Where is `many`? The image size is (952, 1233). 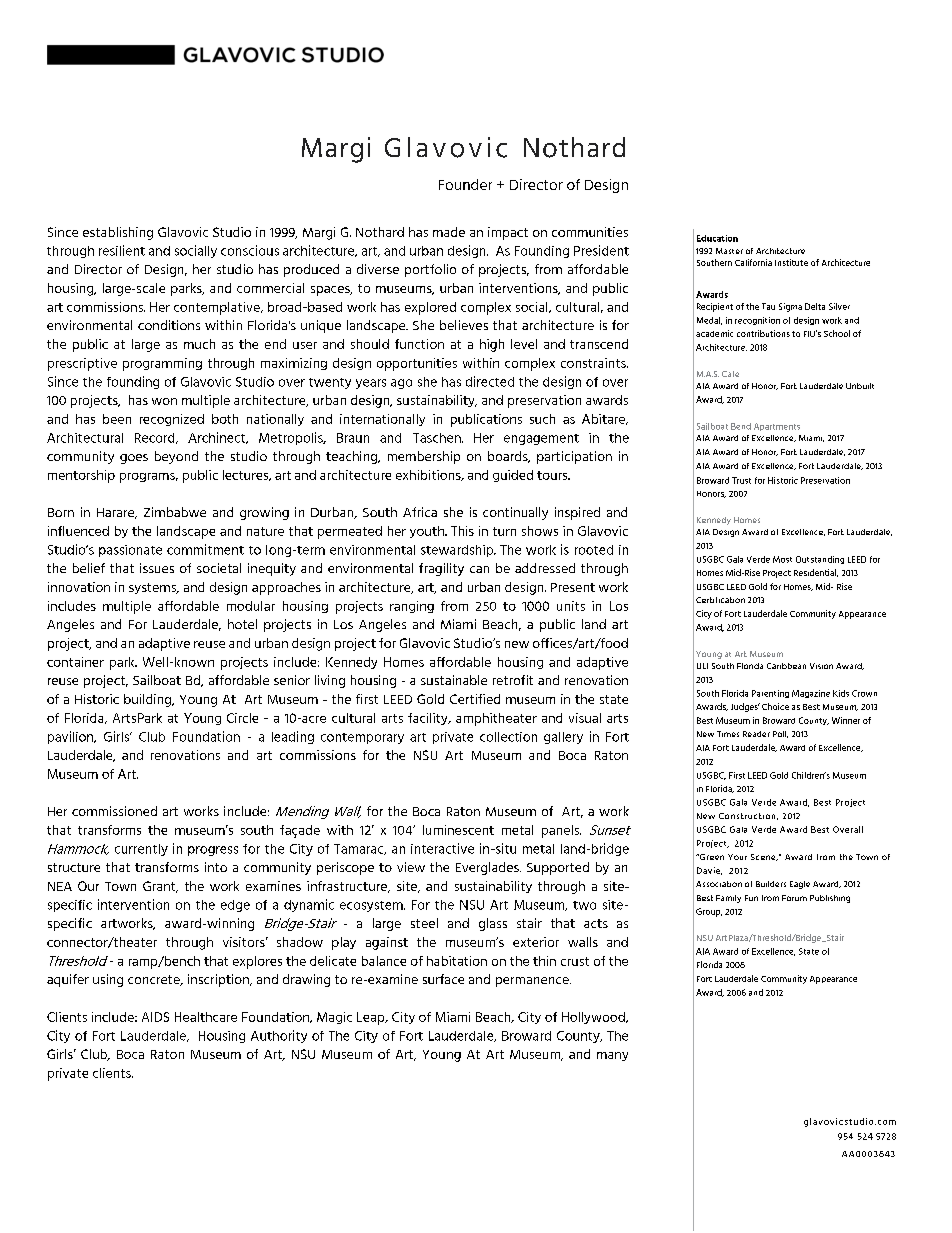
many is located at coordinates (612, 1056).
